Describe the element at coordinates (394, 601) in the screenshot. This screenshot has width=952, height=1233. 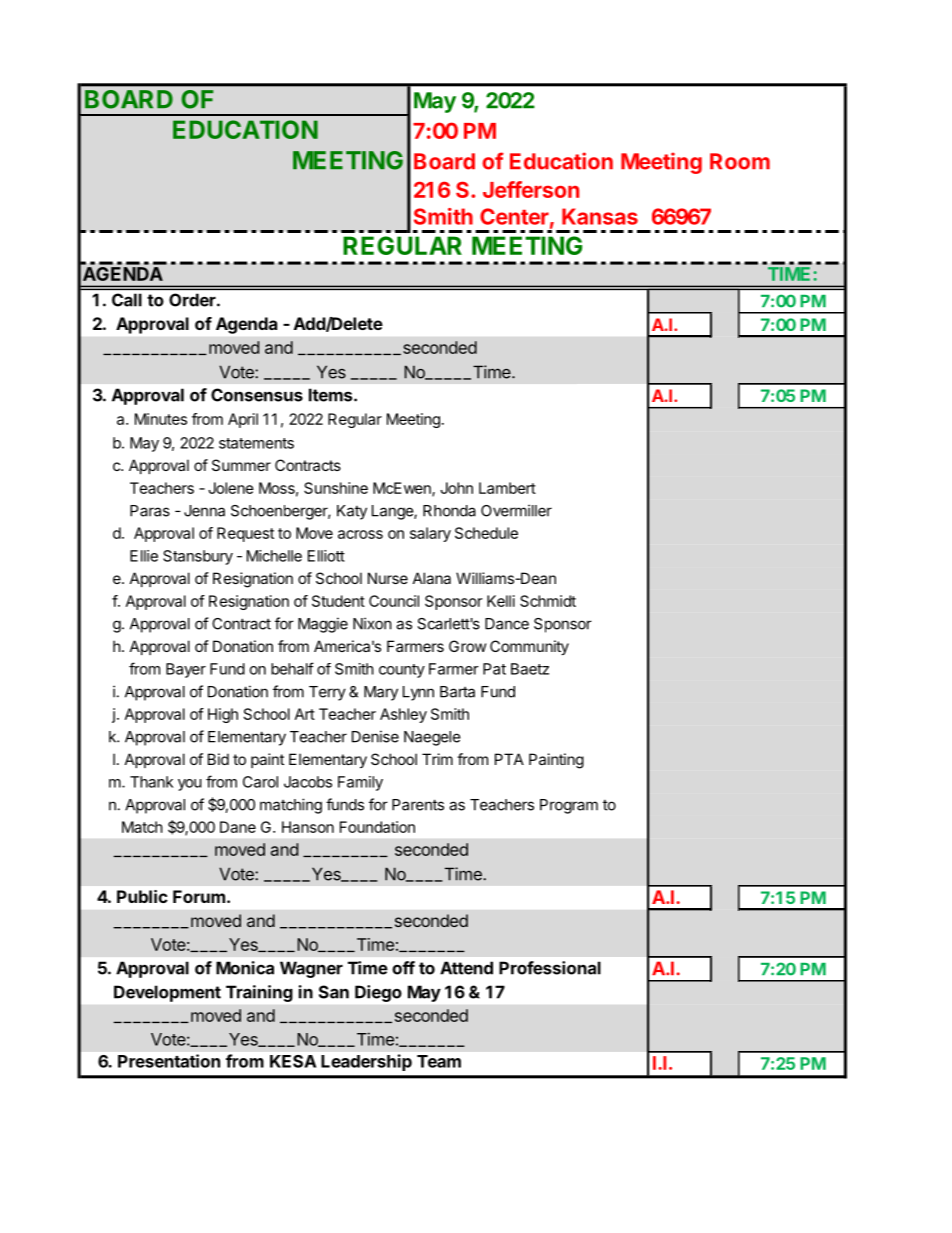
I see `Council` at that location.
